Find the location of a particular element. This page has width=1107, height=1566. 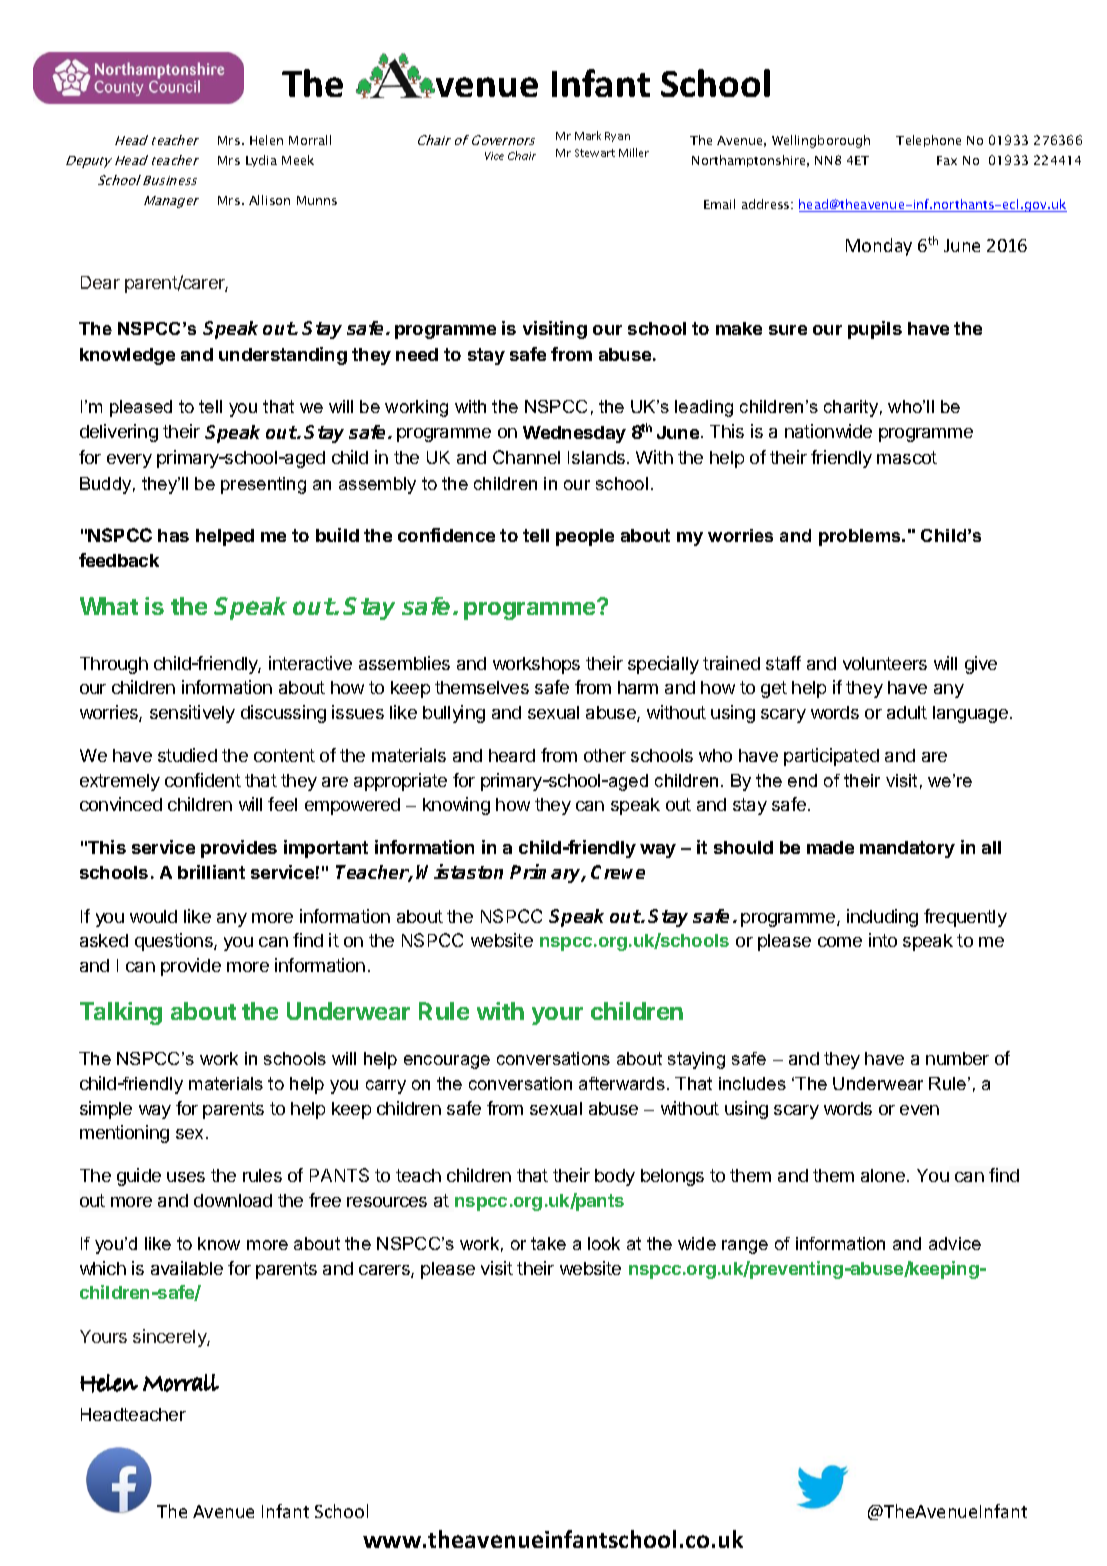

available is located at coordinates (187, 1268).
